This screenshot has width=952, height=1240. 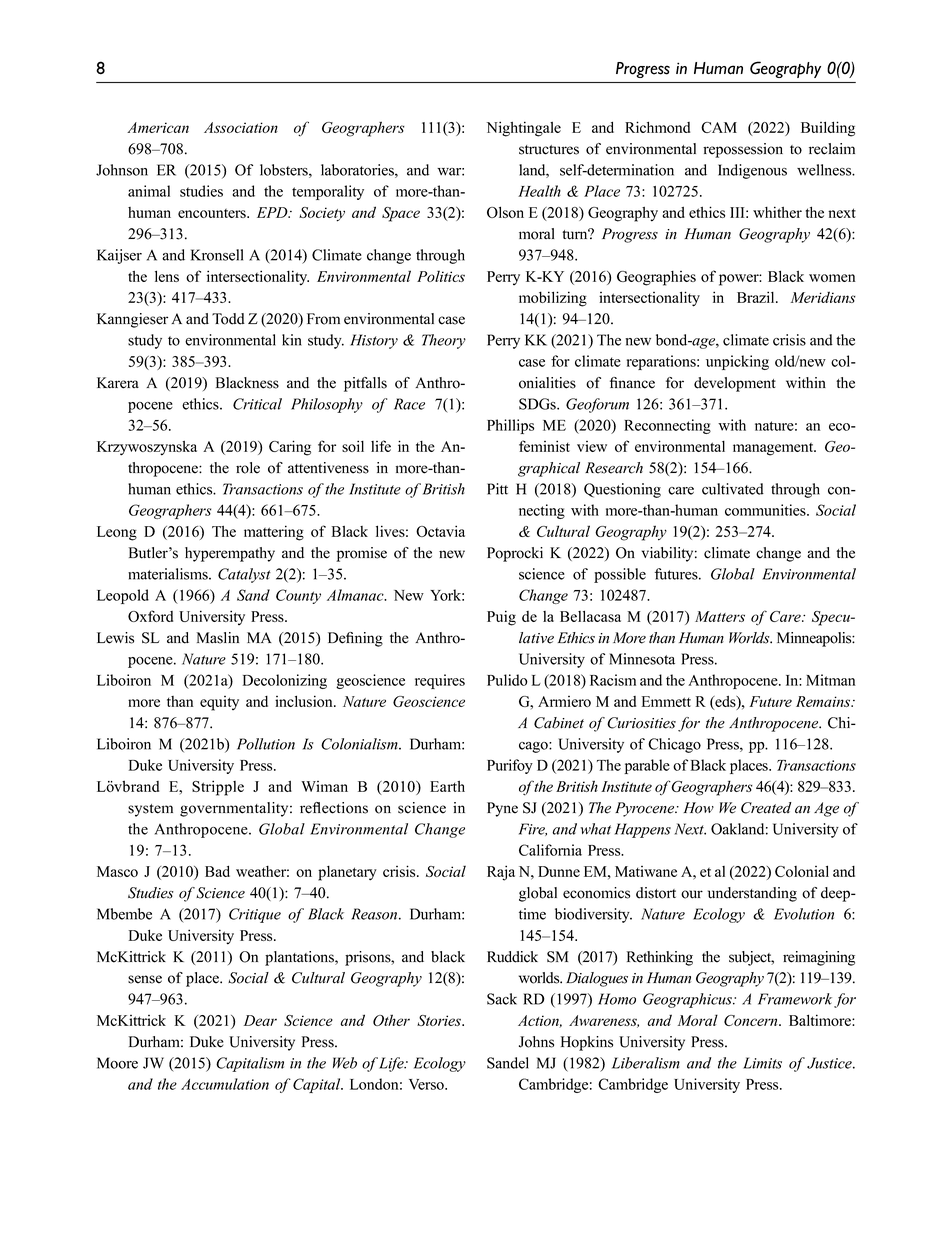 I want to click on Theory, so click(x=444, y=341).
